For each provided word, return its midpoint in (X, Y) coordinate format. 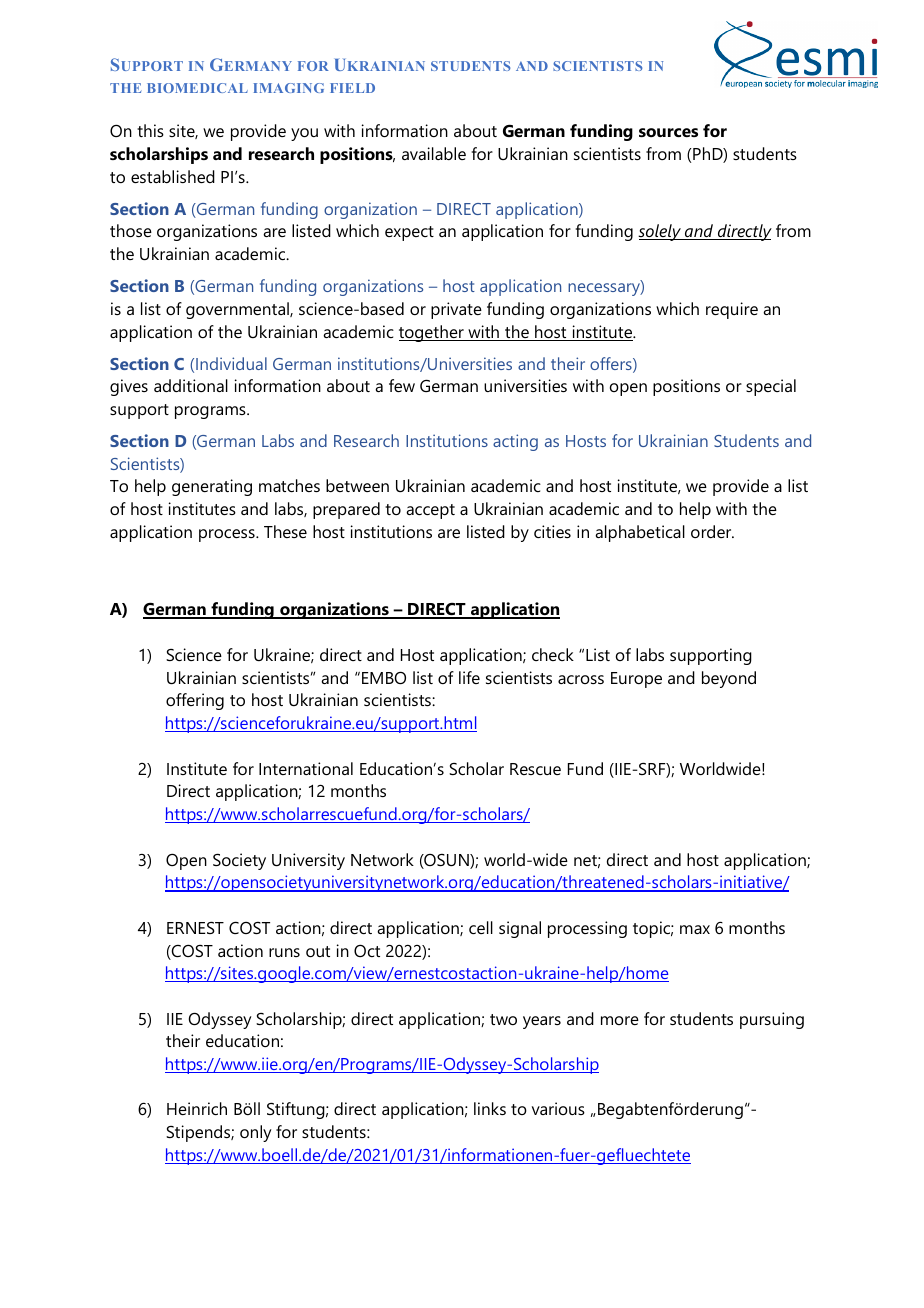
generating (212, 487)
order (712, 531)
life (469, 677)
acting (515, 442)
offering (195, 701)
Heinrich (197, 1108)
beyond (729, 679)
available (434, 153)
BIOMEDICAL (197, 88)
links (490, 1108)
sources (668, 132)
